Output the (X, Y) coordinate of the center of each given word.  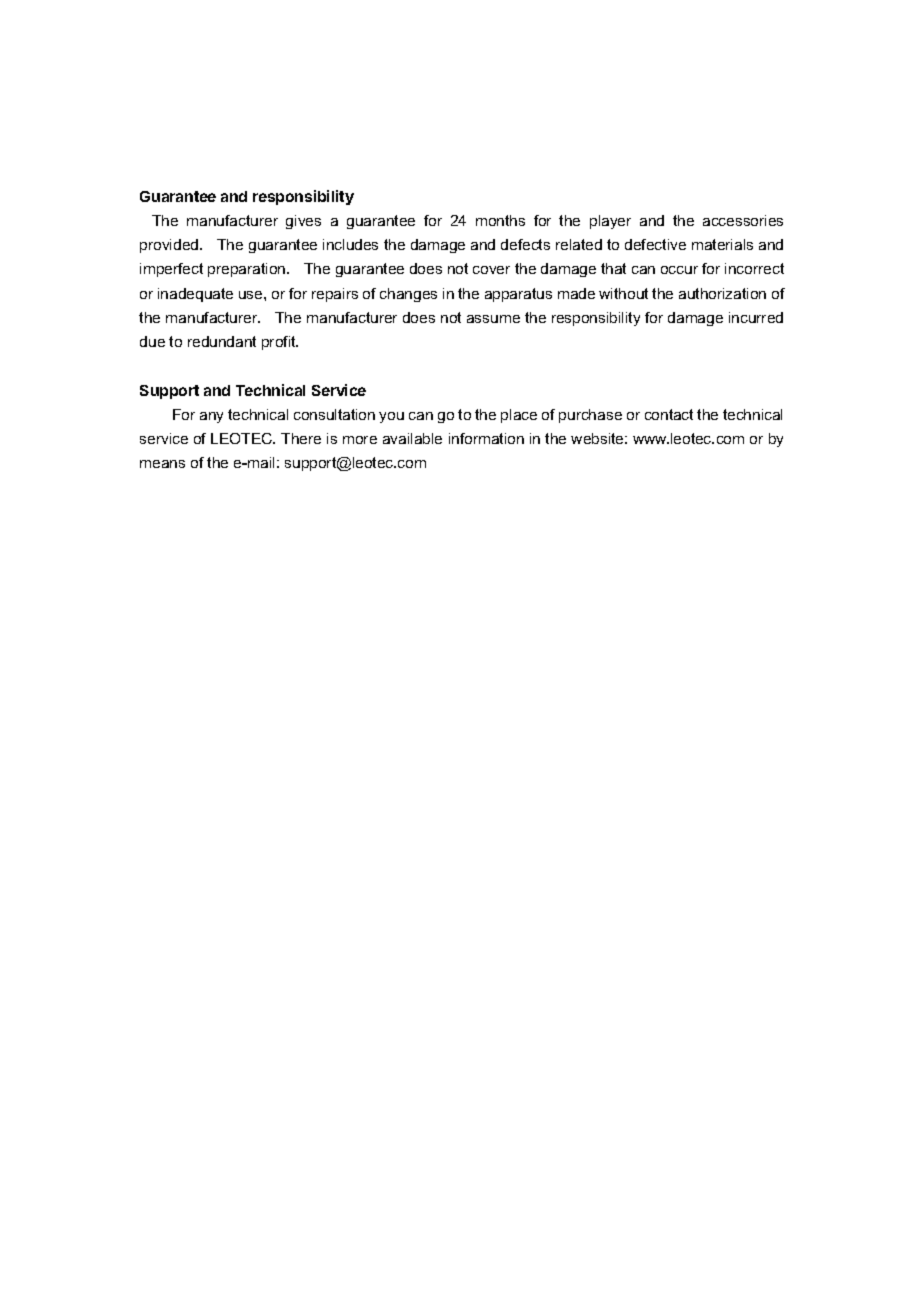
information (486, 438)
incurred (756, 317)
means (162, 464)
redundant (222, 341)
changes (408, 295)
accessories (743, 220)
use (252, 295)
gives (303, 222)
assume (493, 319)
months (500, 220)
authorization (722, 293)
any (211, 417)
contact (669, 414)
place (519, 416)
